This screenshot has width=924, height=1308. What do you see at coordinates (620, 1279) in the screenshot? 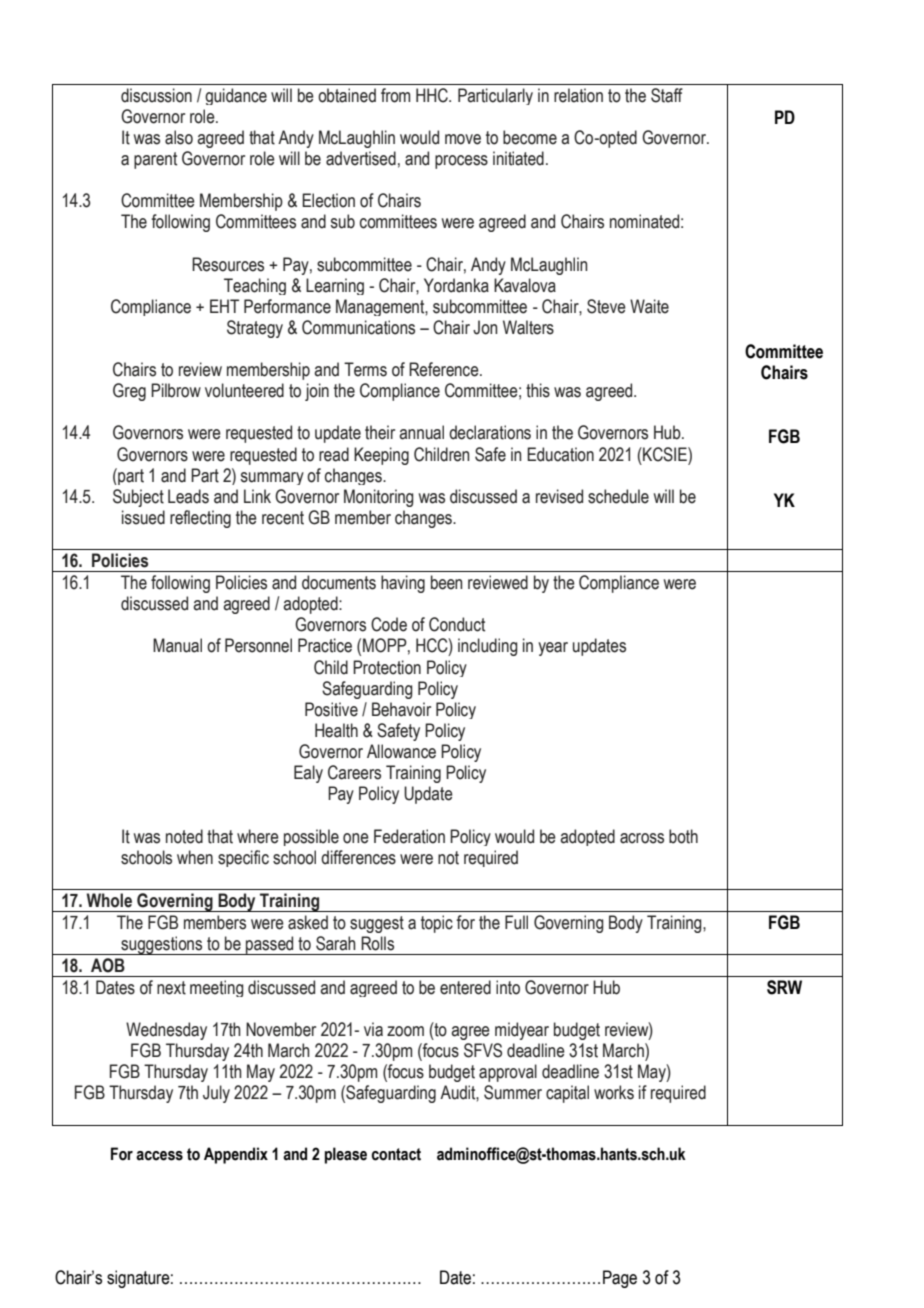
I see `Page` at bounding box center [620, 1279].
